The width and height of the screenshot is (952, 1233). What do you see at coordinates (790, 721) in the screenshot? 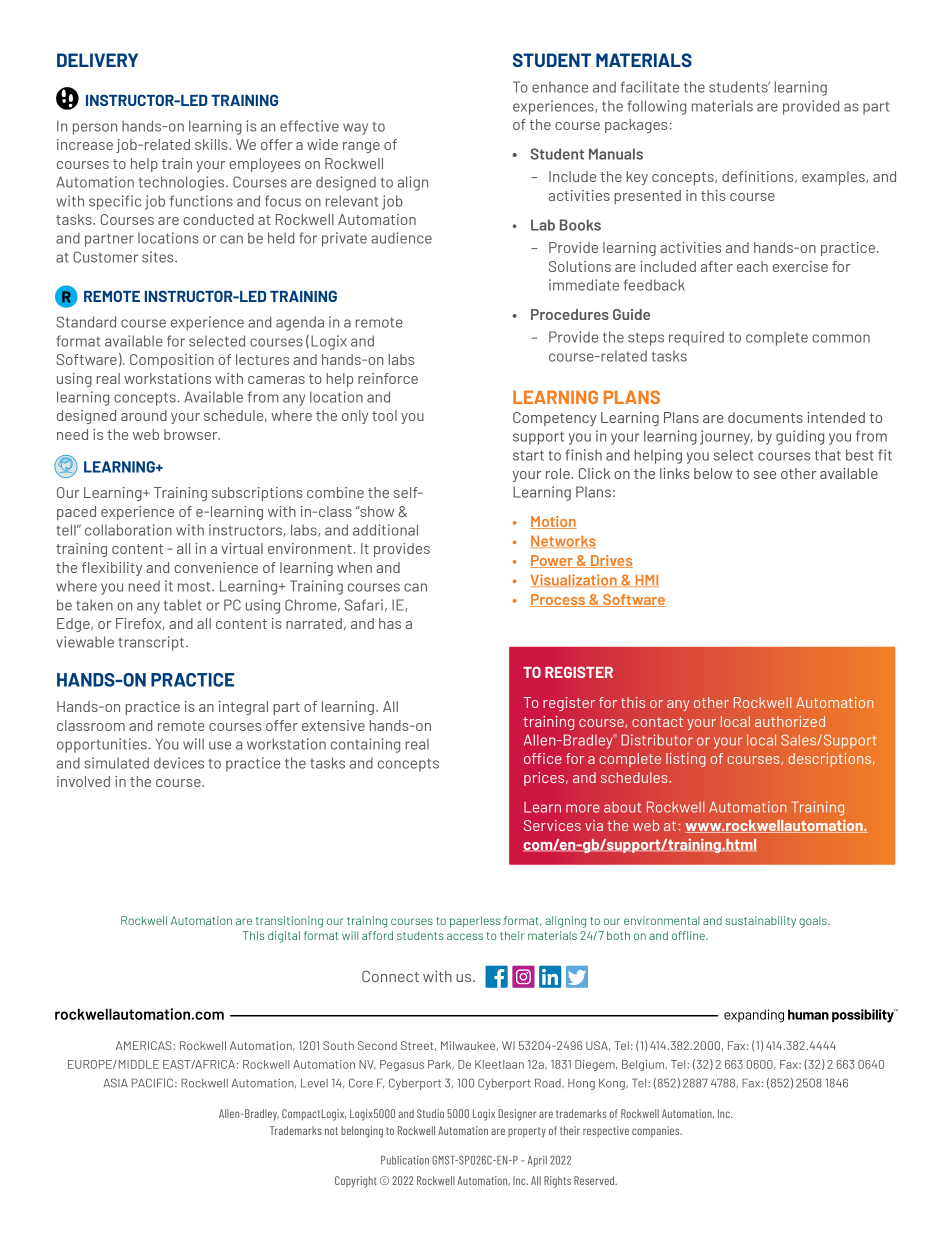
I see `authorized` at bounding box center [790, 721].
